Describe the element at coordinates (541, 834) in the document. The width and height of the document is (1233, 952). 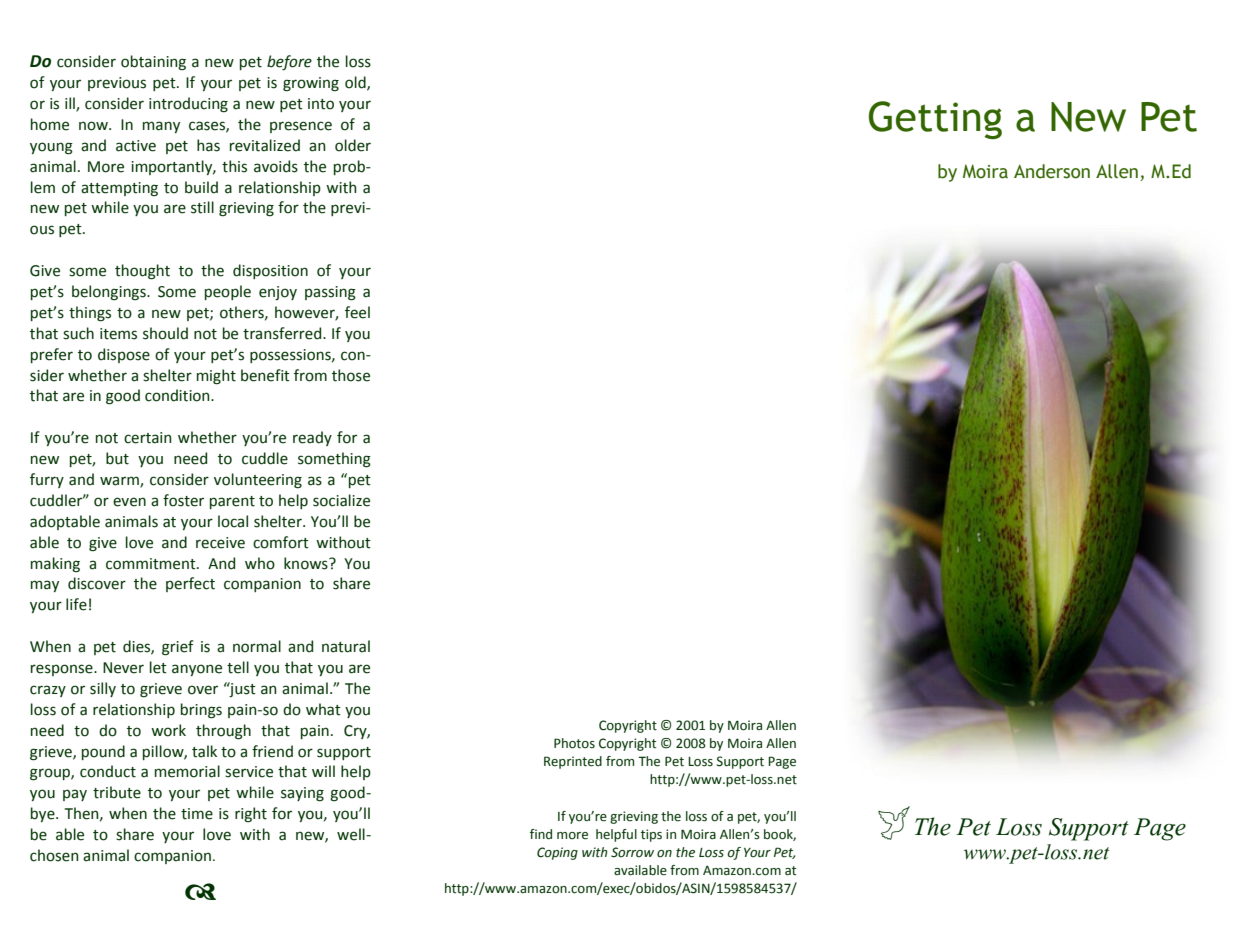
I see `find` at that location.
